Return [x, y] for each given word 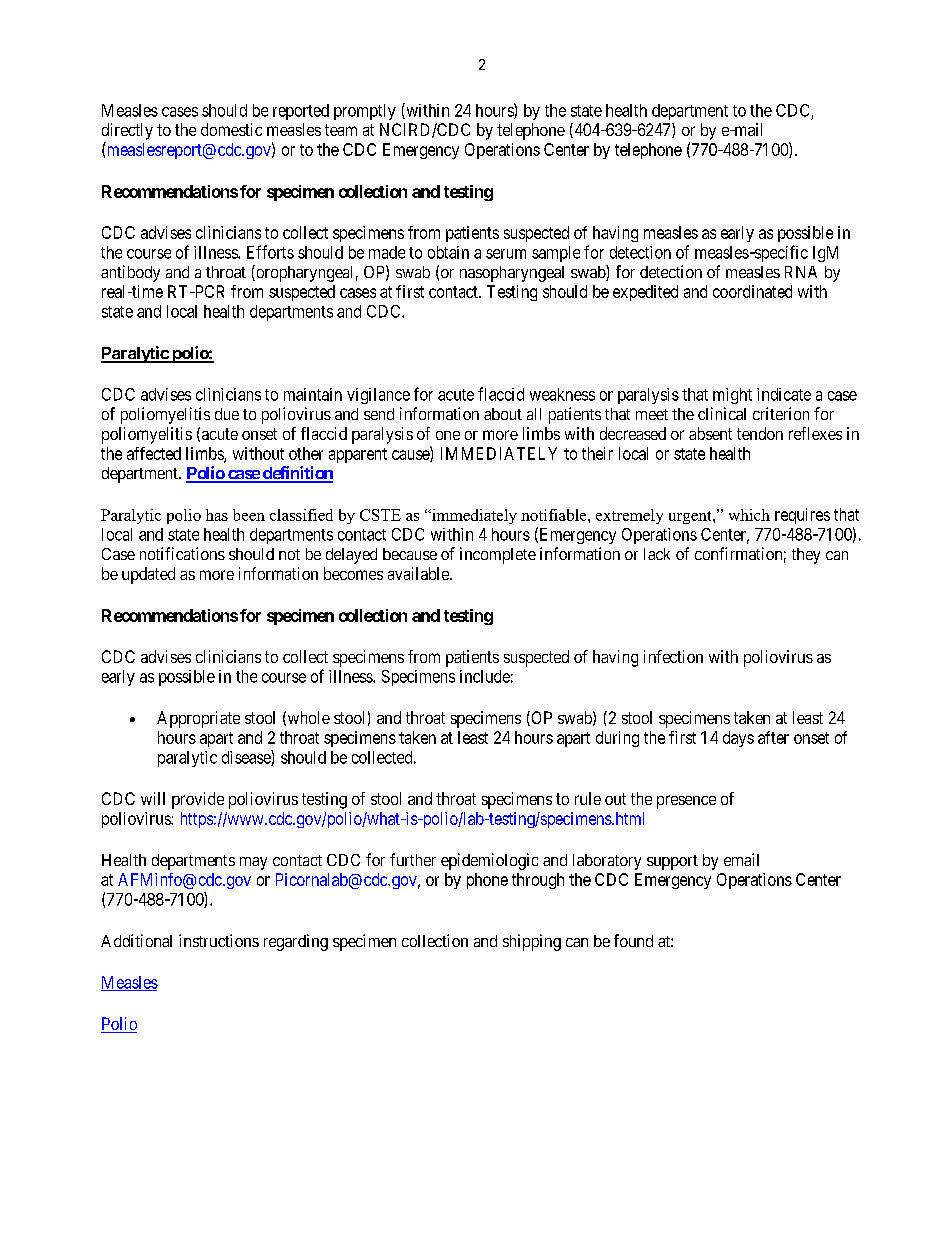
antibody [130, 273]
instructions [219, 940]
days [738, 739]
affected [154, 453]
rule [588, 798]
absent [710, 433]
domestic [231, 129]
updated [148, 575]
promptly [365, 112]
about [503, 414]
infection [673, 656]
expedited [645, 293]
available [419, 573]
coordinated [752, 291]
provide [198, 800]
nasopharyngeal [512, 274]
